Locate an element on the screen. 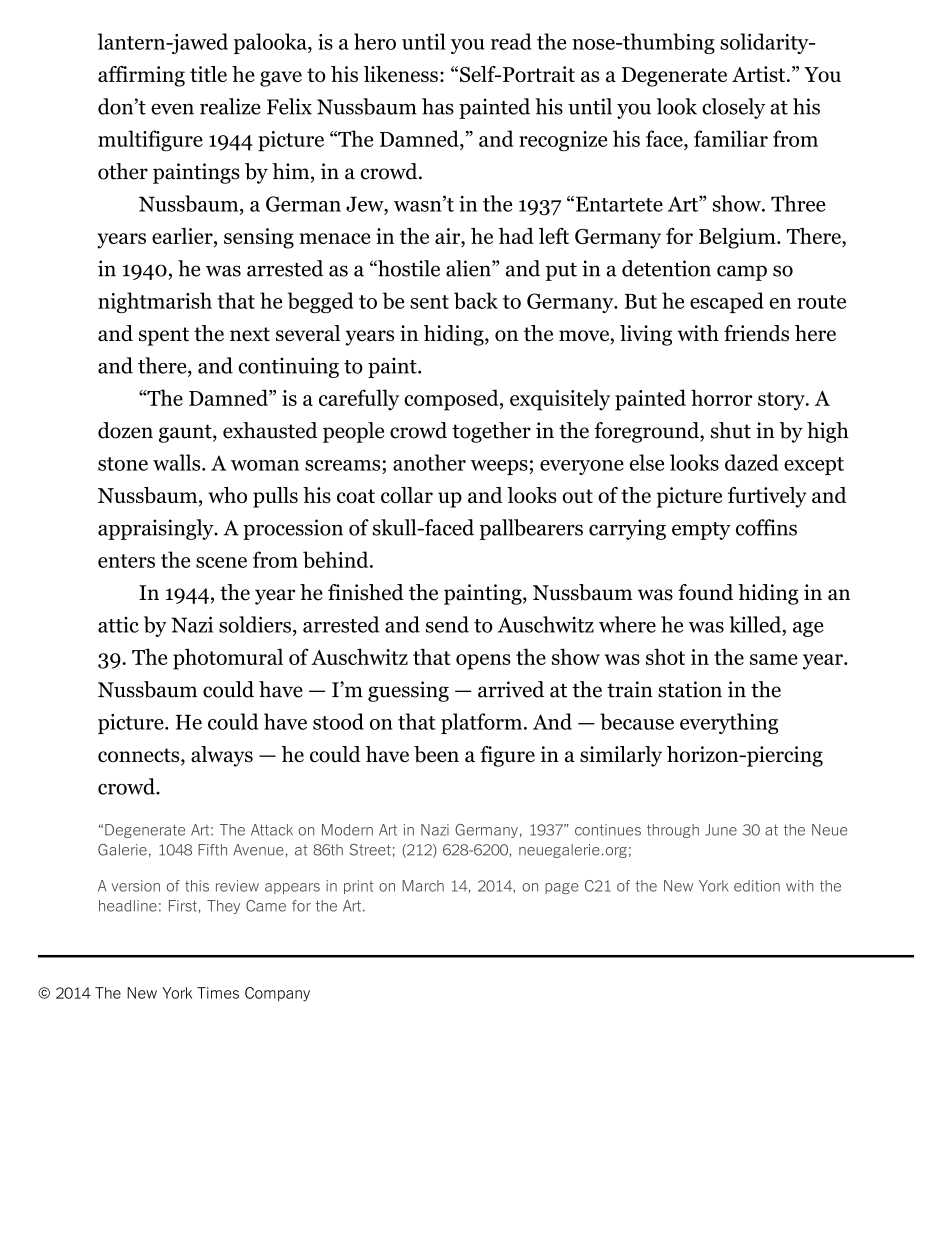  Artist is located at coordinates (760, 74).
